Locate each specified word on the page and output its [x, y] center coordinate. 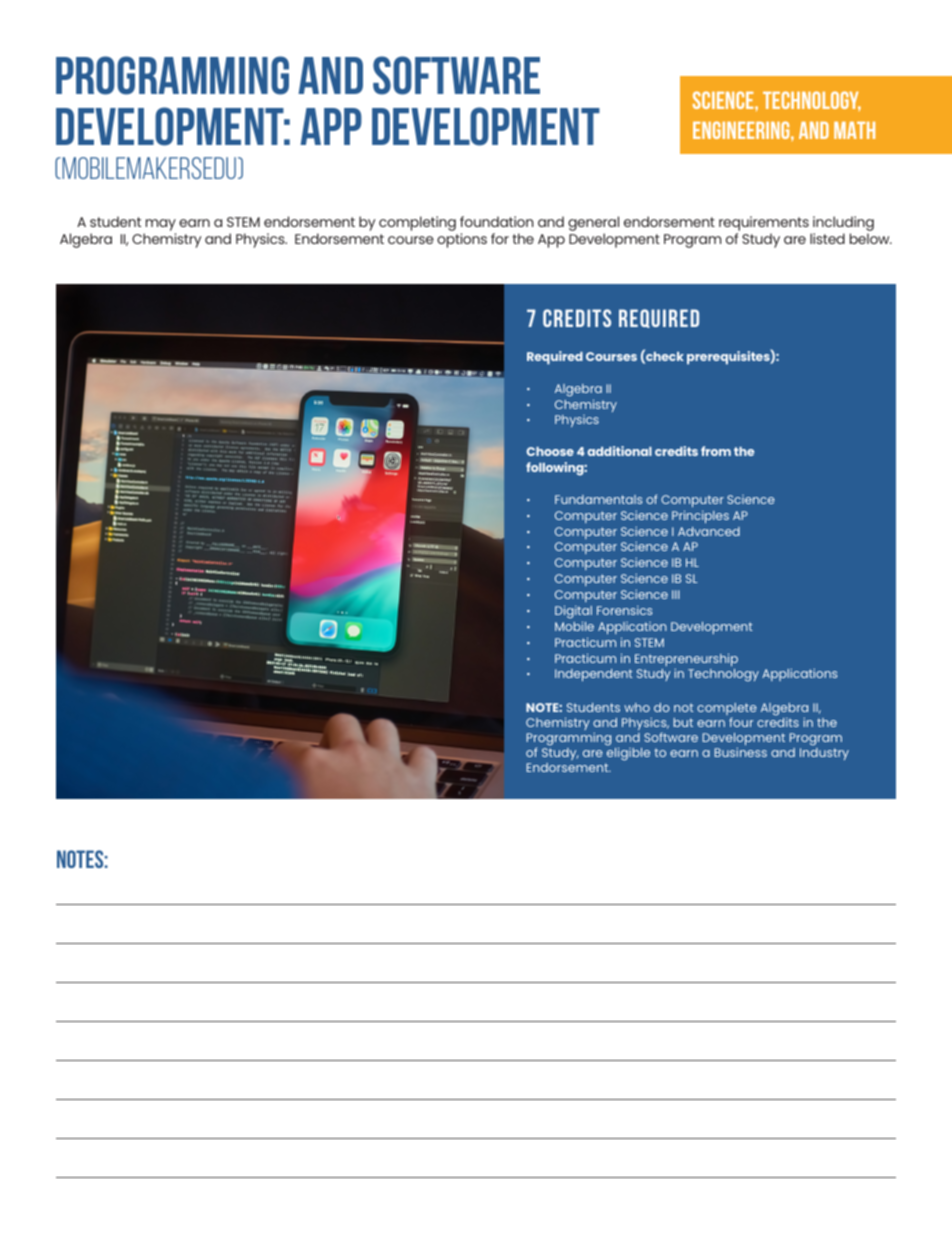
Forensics [624, 610]
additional [619, 451]
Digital [573, 612]
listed [827, 238]
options [462, 240]
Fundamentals [598, 499]
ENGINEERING [742, 130]
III [676, 594]
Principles [700, 516]
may [160, 226]
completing [417, 223]
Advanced [709, 531]
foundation [496, 221]
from [716, 451]
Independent [594, 675]
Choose [550, 451]
